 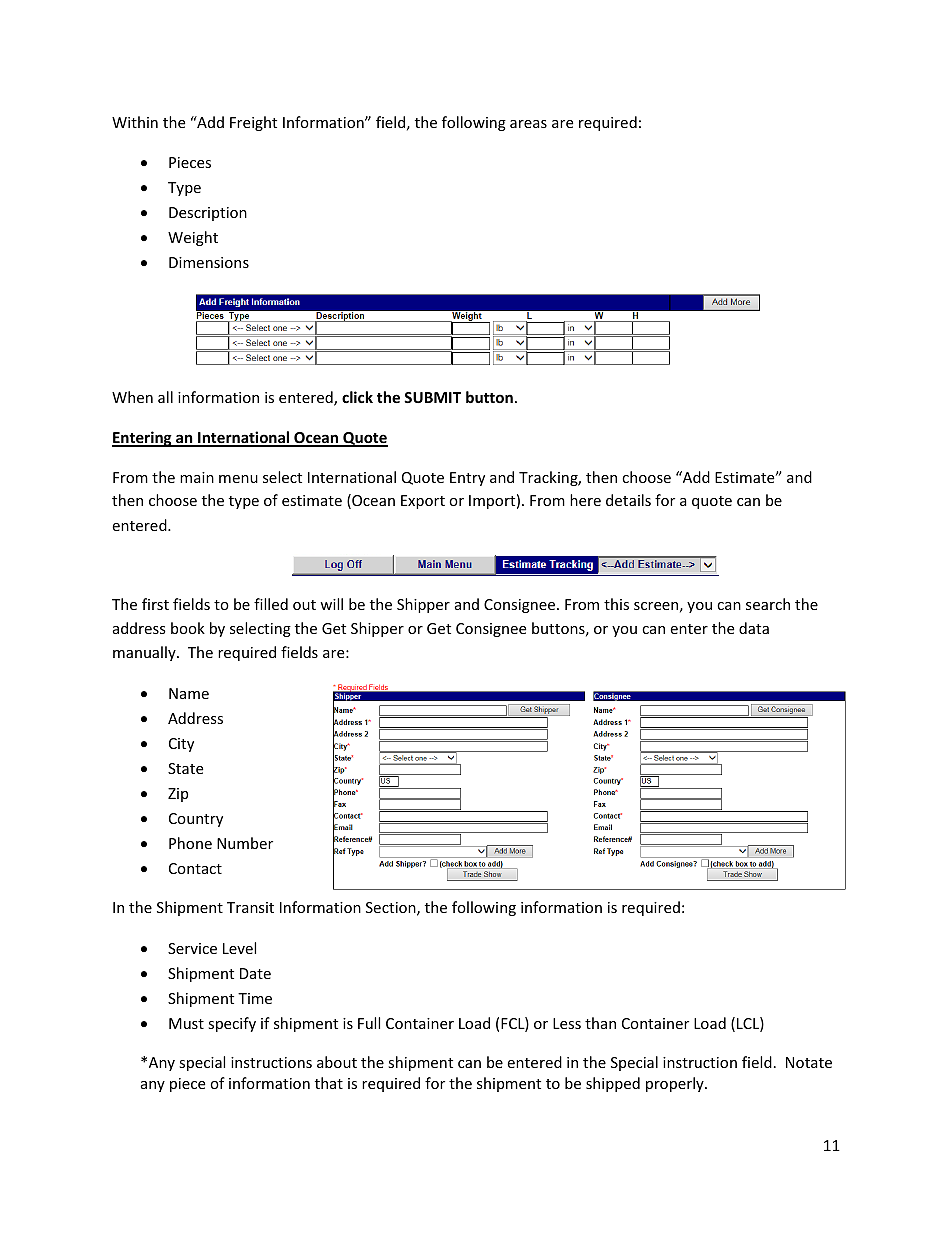 I want to click on areas, so click(x=528, y=124).
